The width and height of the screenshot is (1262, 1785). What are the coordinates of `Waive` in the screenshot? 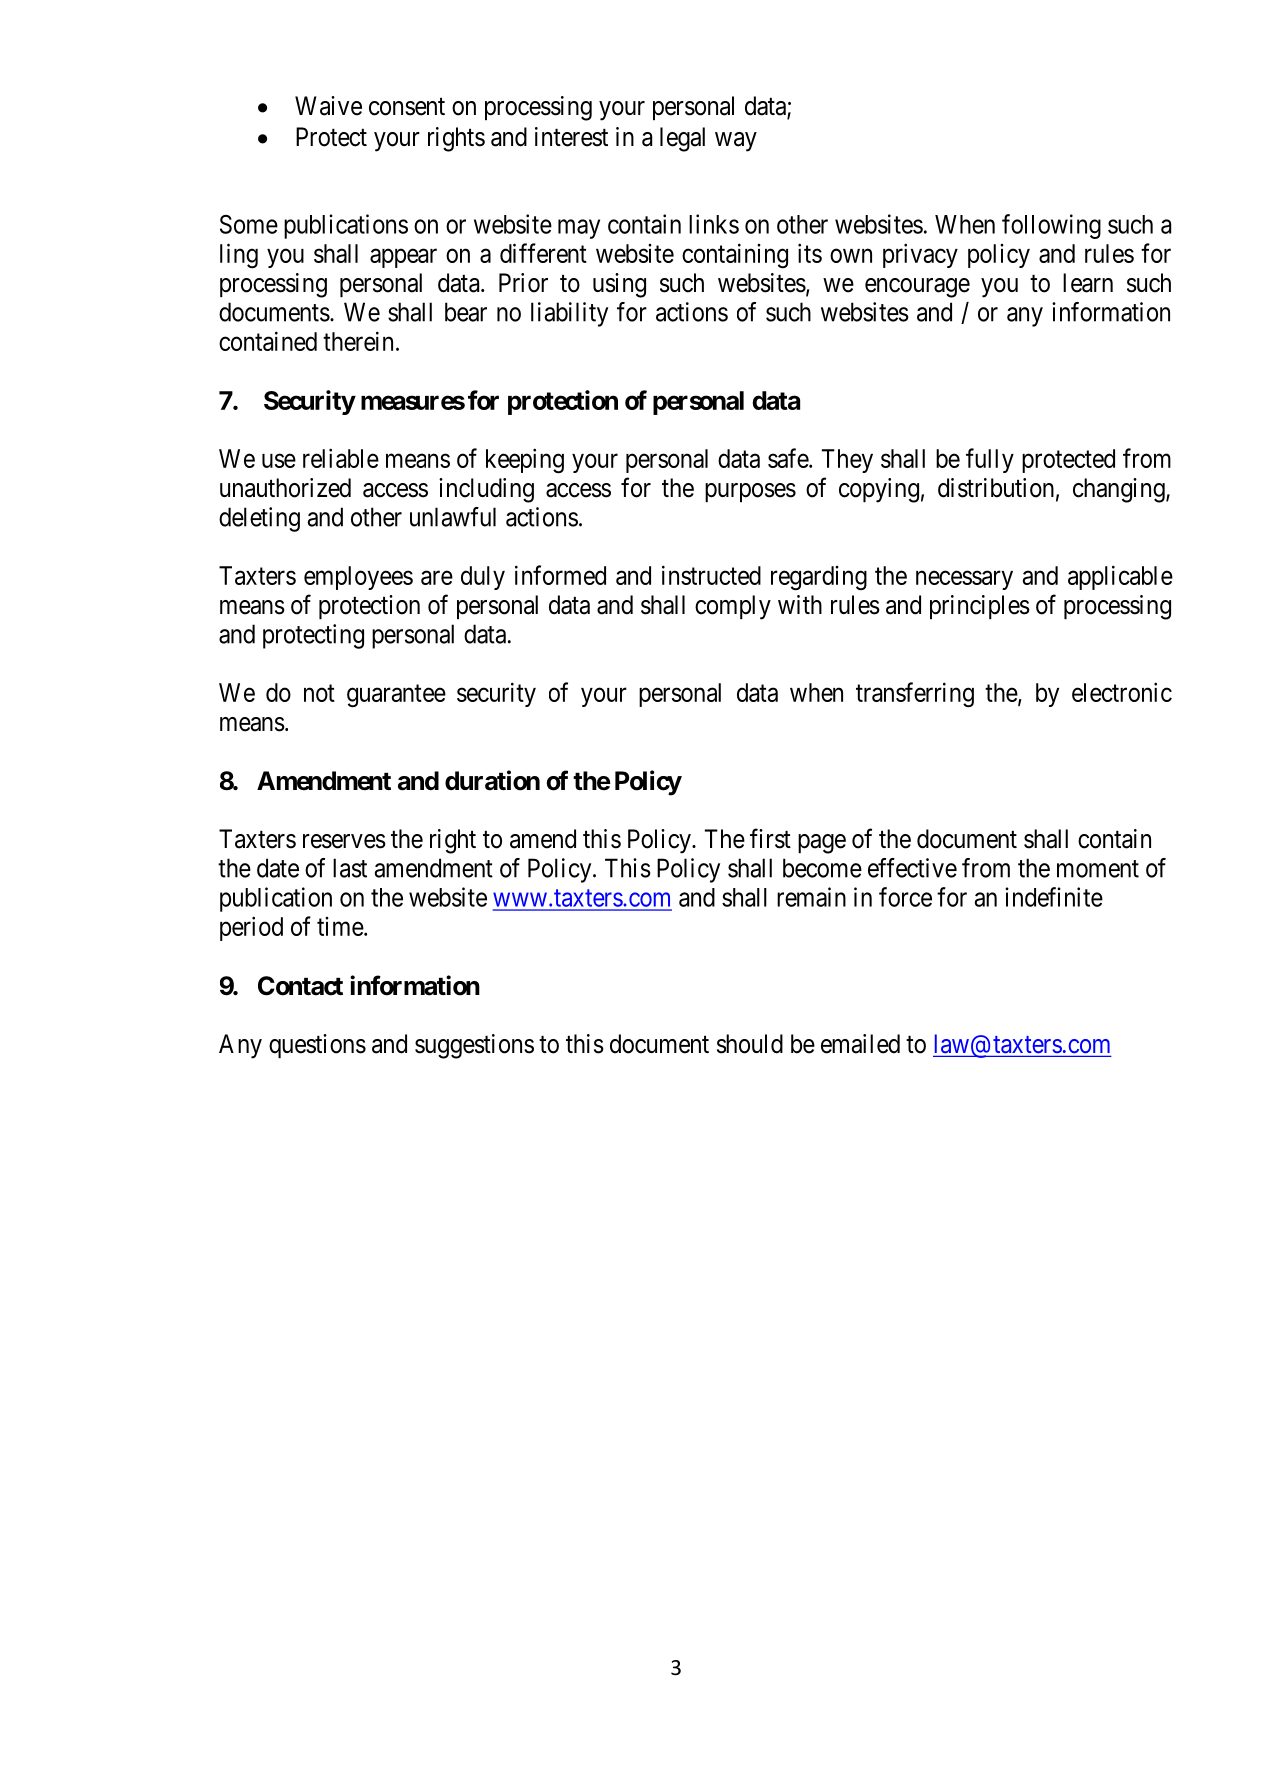 It's located at (328, 106).
